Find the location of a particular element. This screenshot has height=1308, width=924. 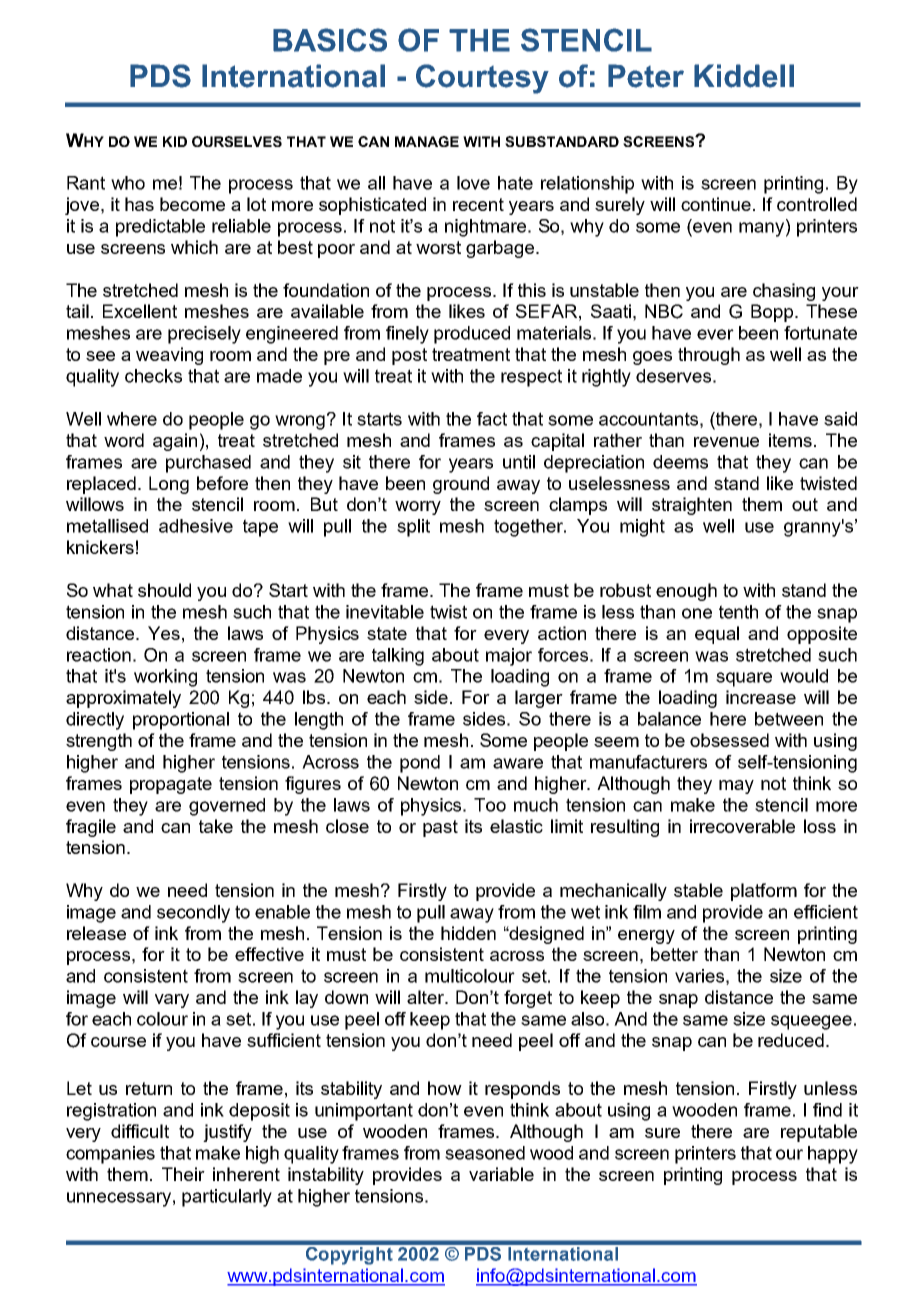

secondly is located at coordinates (193, 914).
